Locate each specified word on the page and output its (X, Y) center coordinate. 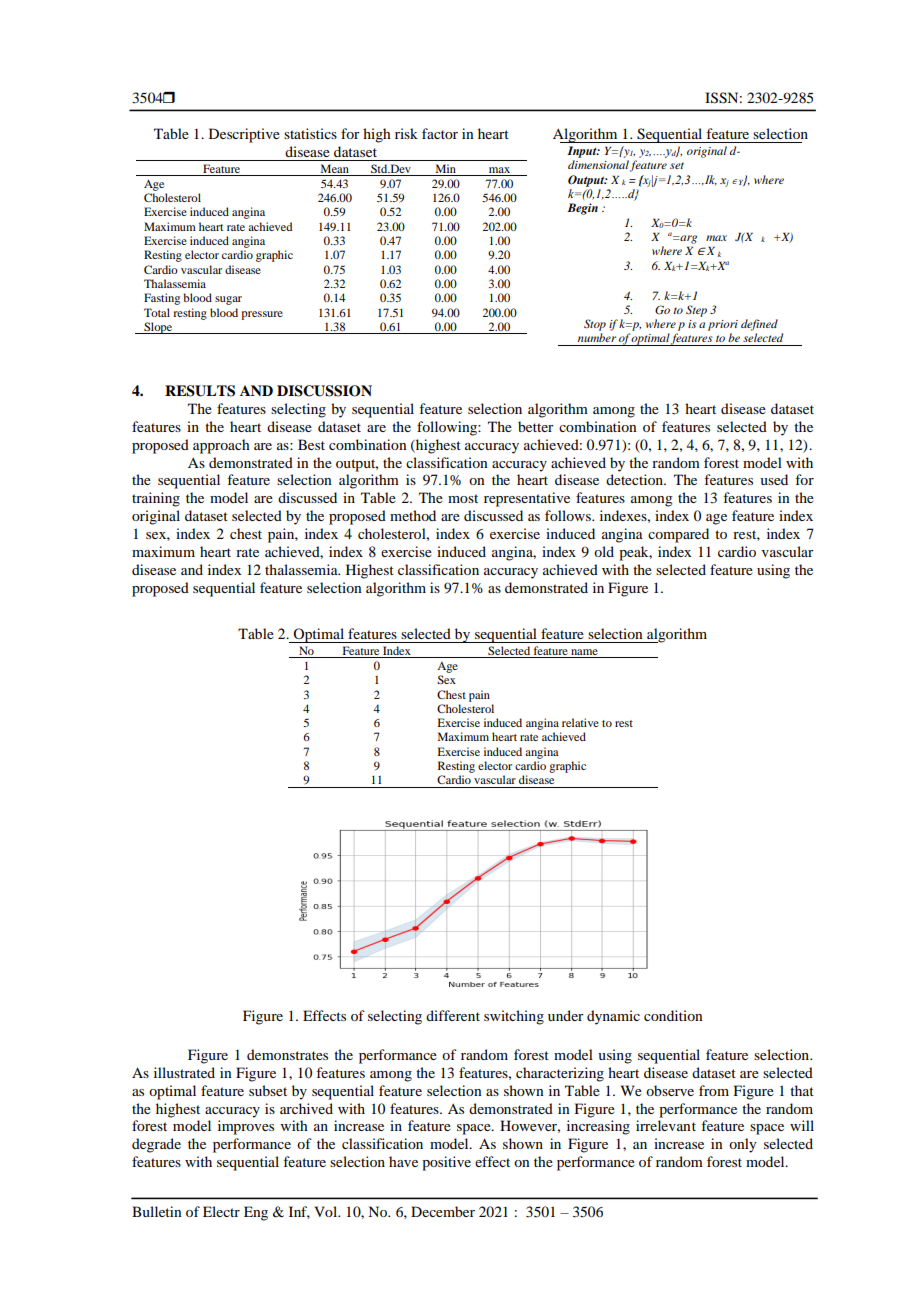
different (453, 1015)
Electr (221, 1211)
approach (221, 446)
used (774, 479)
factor (440, 133)
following (448, 428)
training (156, 499)
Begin (582, 209)
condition (673, 1015)
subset (268, 1090)
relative (580, 722)
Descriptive (244, 135)
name (584, 653)
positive (446, 1163)
